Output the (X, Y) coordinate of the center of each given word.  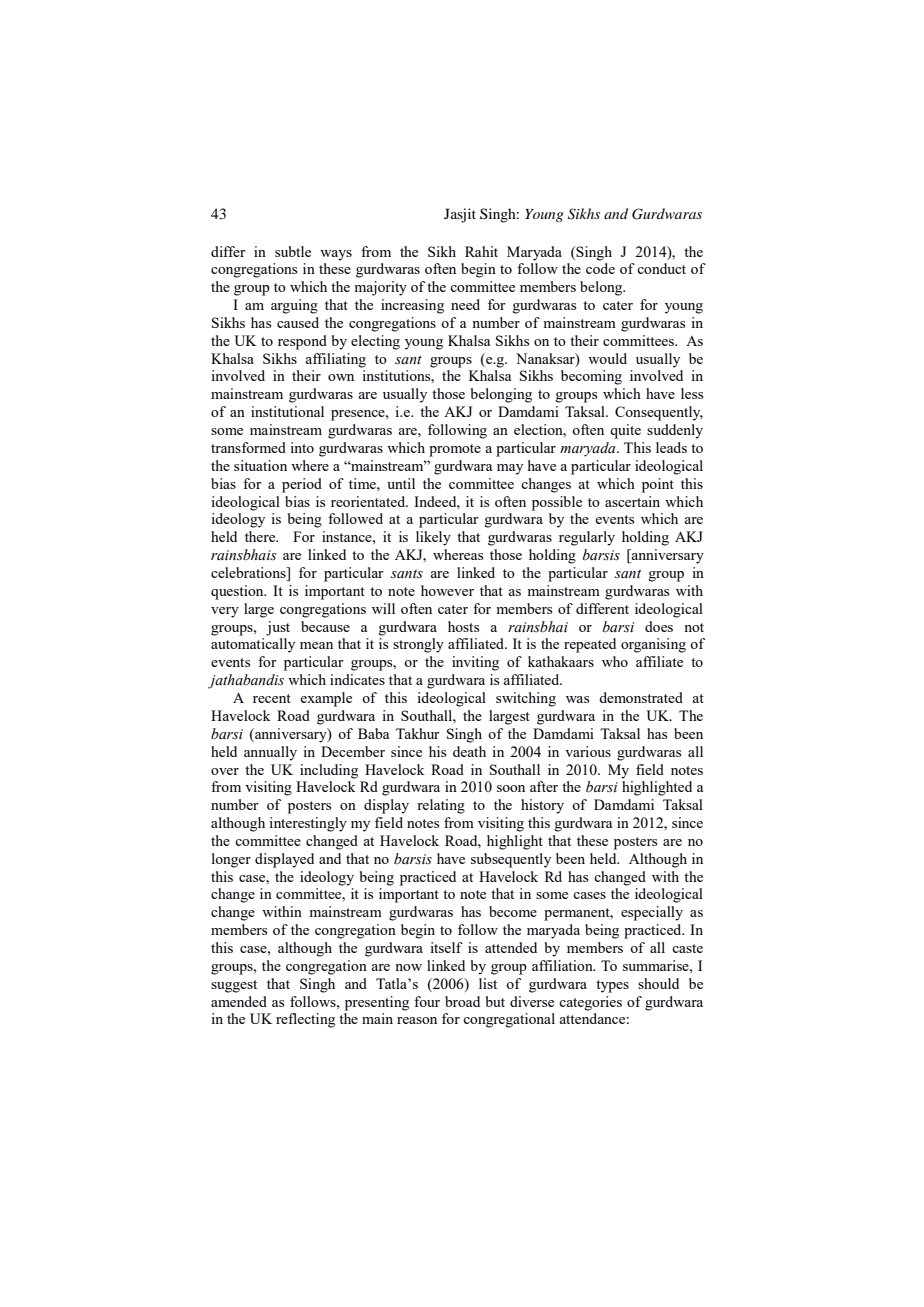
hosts (463, 626)
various (588, 751)
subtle (293, 251)
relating (441, 806)
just (278, 628)
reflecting (305, 1020)
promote (455, 450)
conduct (661, 268)
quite (625, 431)
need (465, 304)
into (302, 447)
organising (653, 645)
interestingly (308, 824)
